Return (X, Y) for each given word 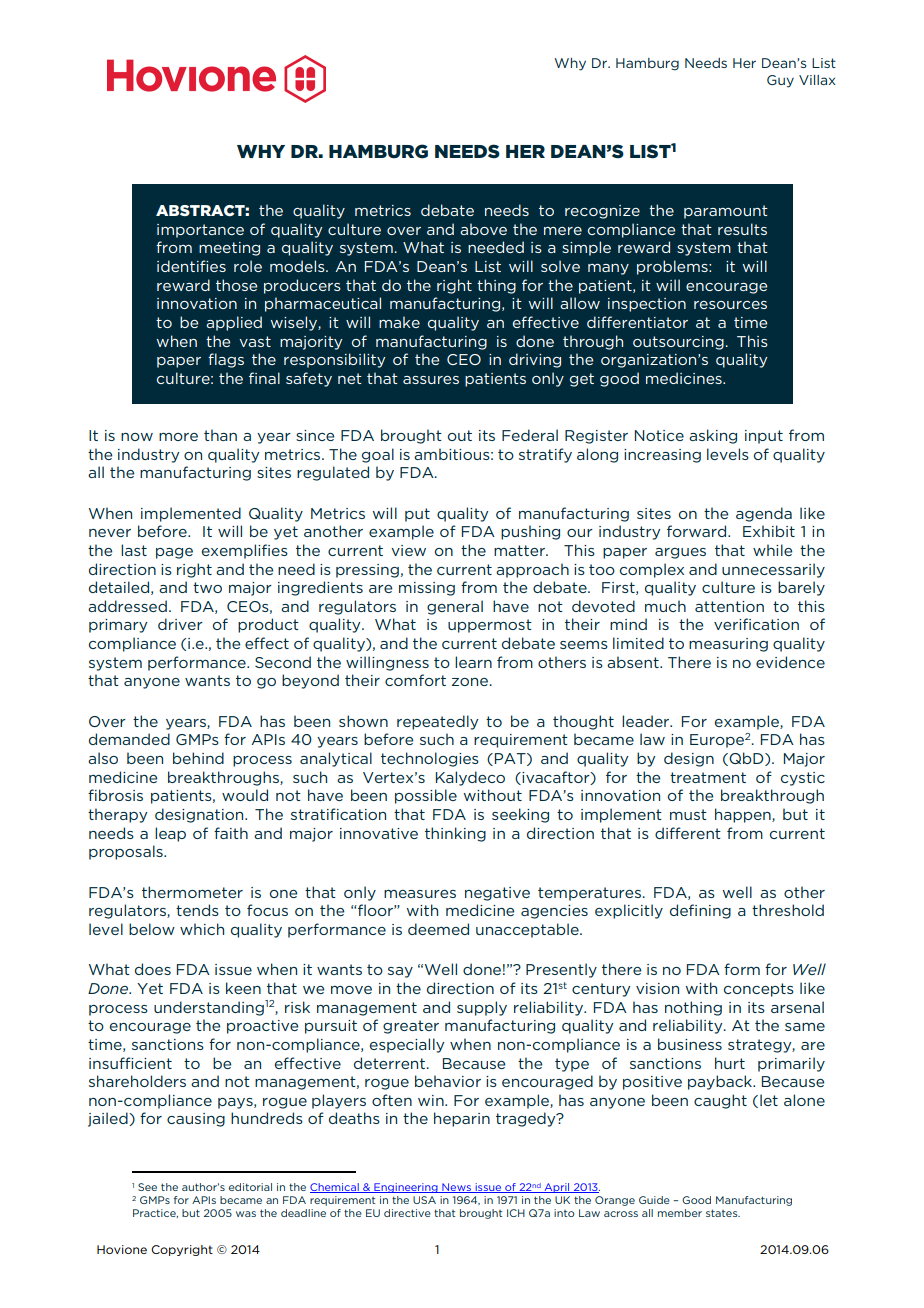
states (723, 1213)
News (456, 1188)
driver (180, 624)
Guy (780, 81)
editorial (250, 1187)
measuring (728, 645)
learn (473, 662)
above (483, 229)
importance (200, 231)
